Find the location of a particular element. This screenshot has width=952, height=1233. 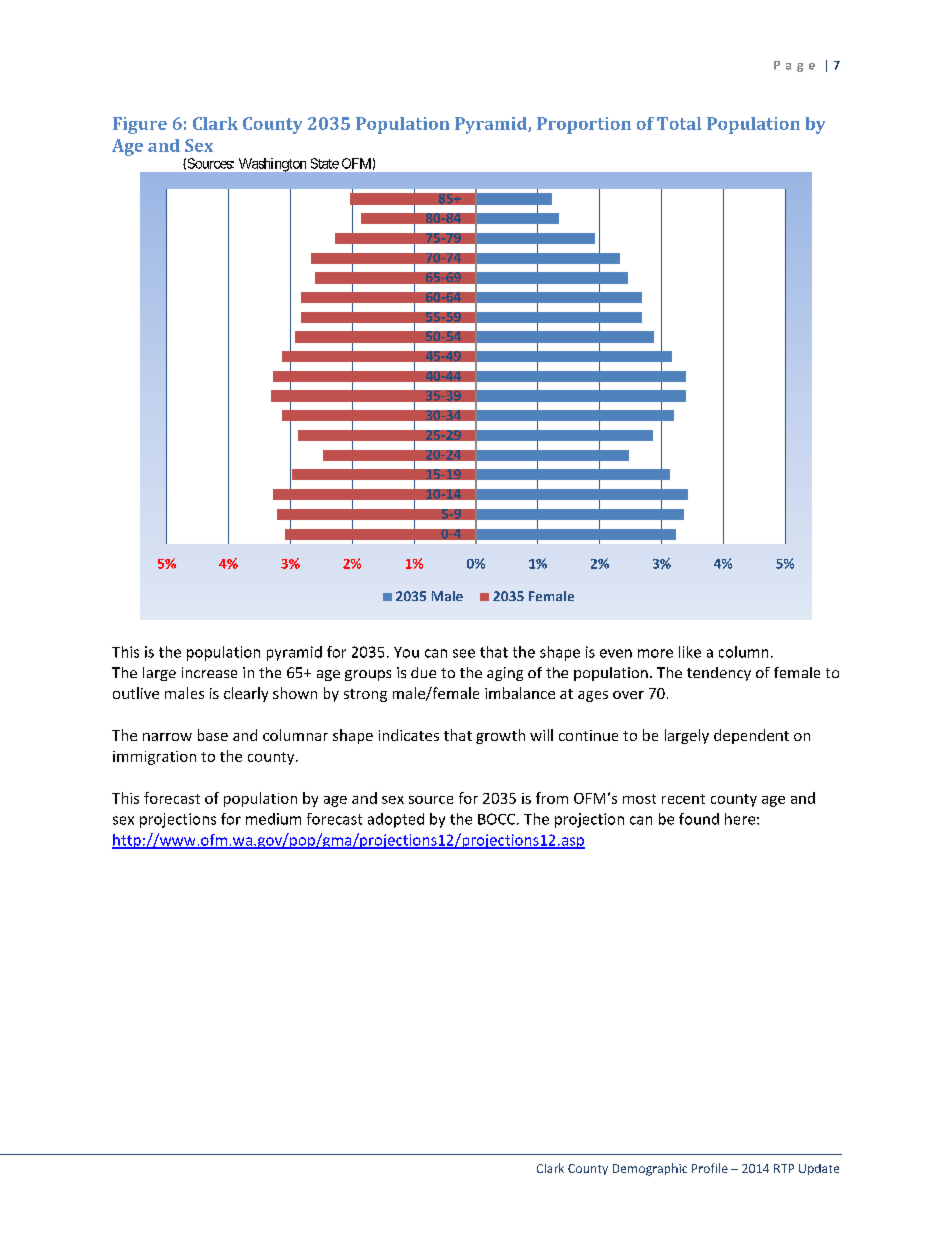

Demographic is located at coordinates (650, 1169).
